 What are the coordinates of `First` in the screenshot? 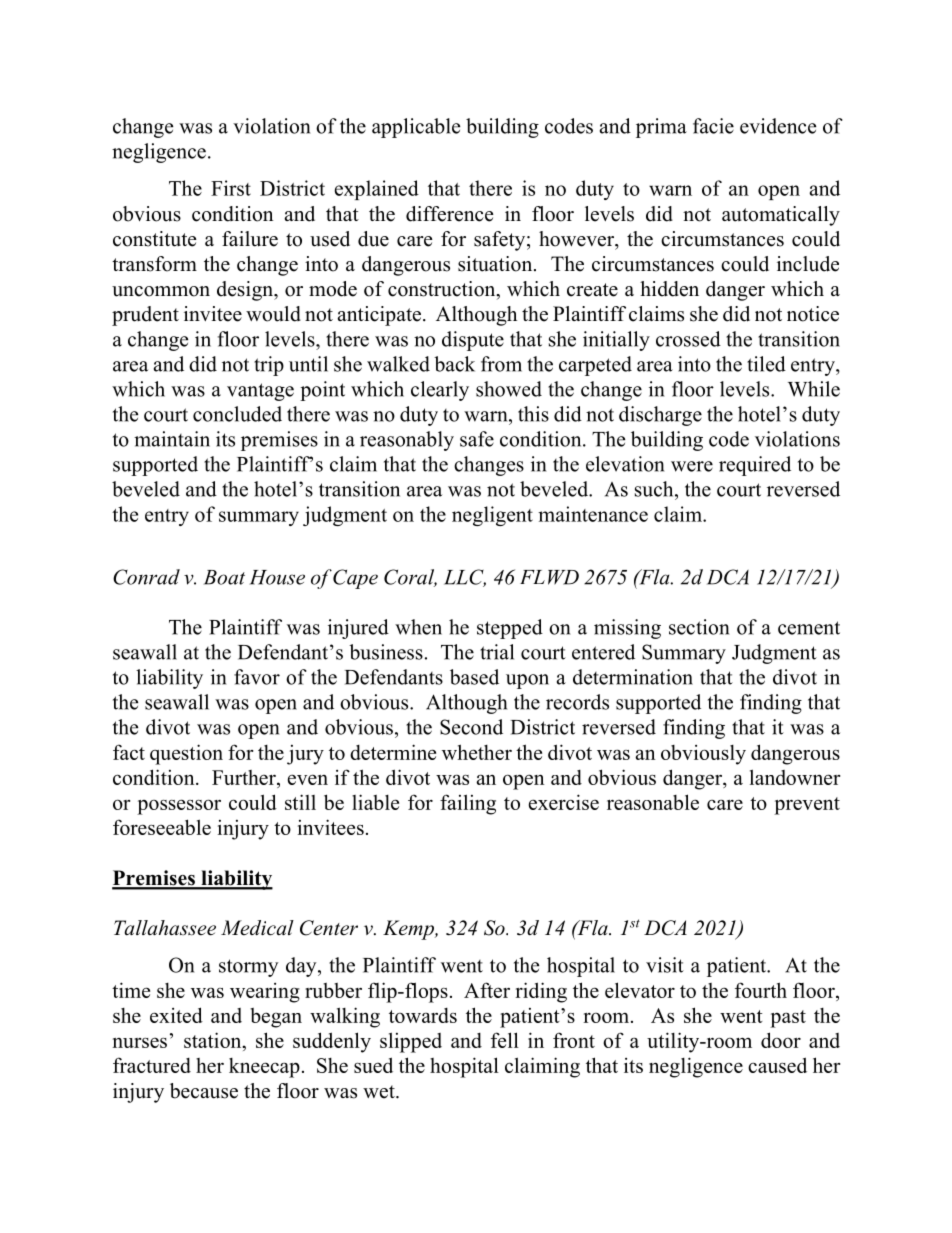 It's located at (231, 188).
